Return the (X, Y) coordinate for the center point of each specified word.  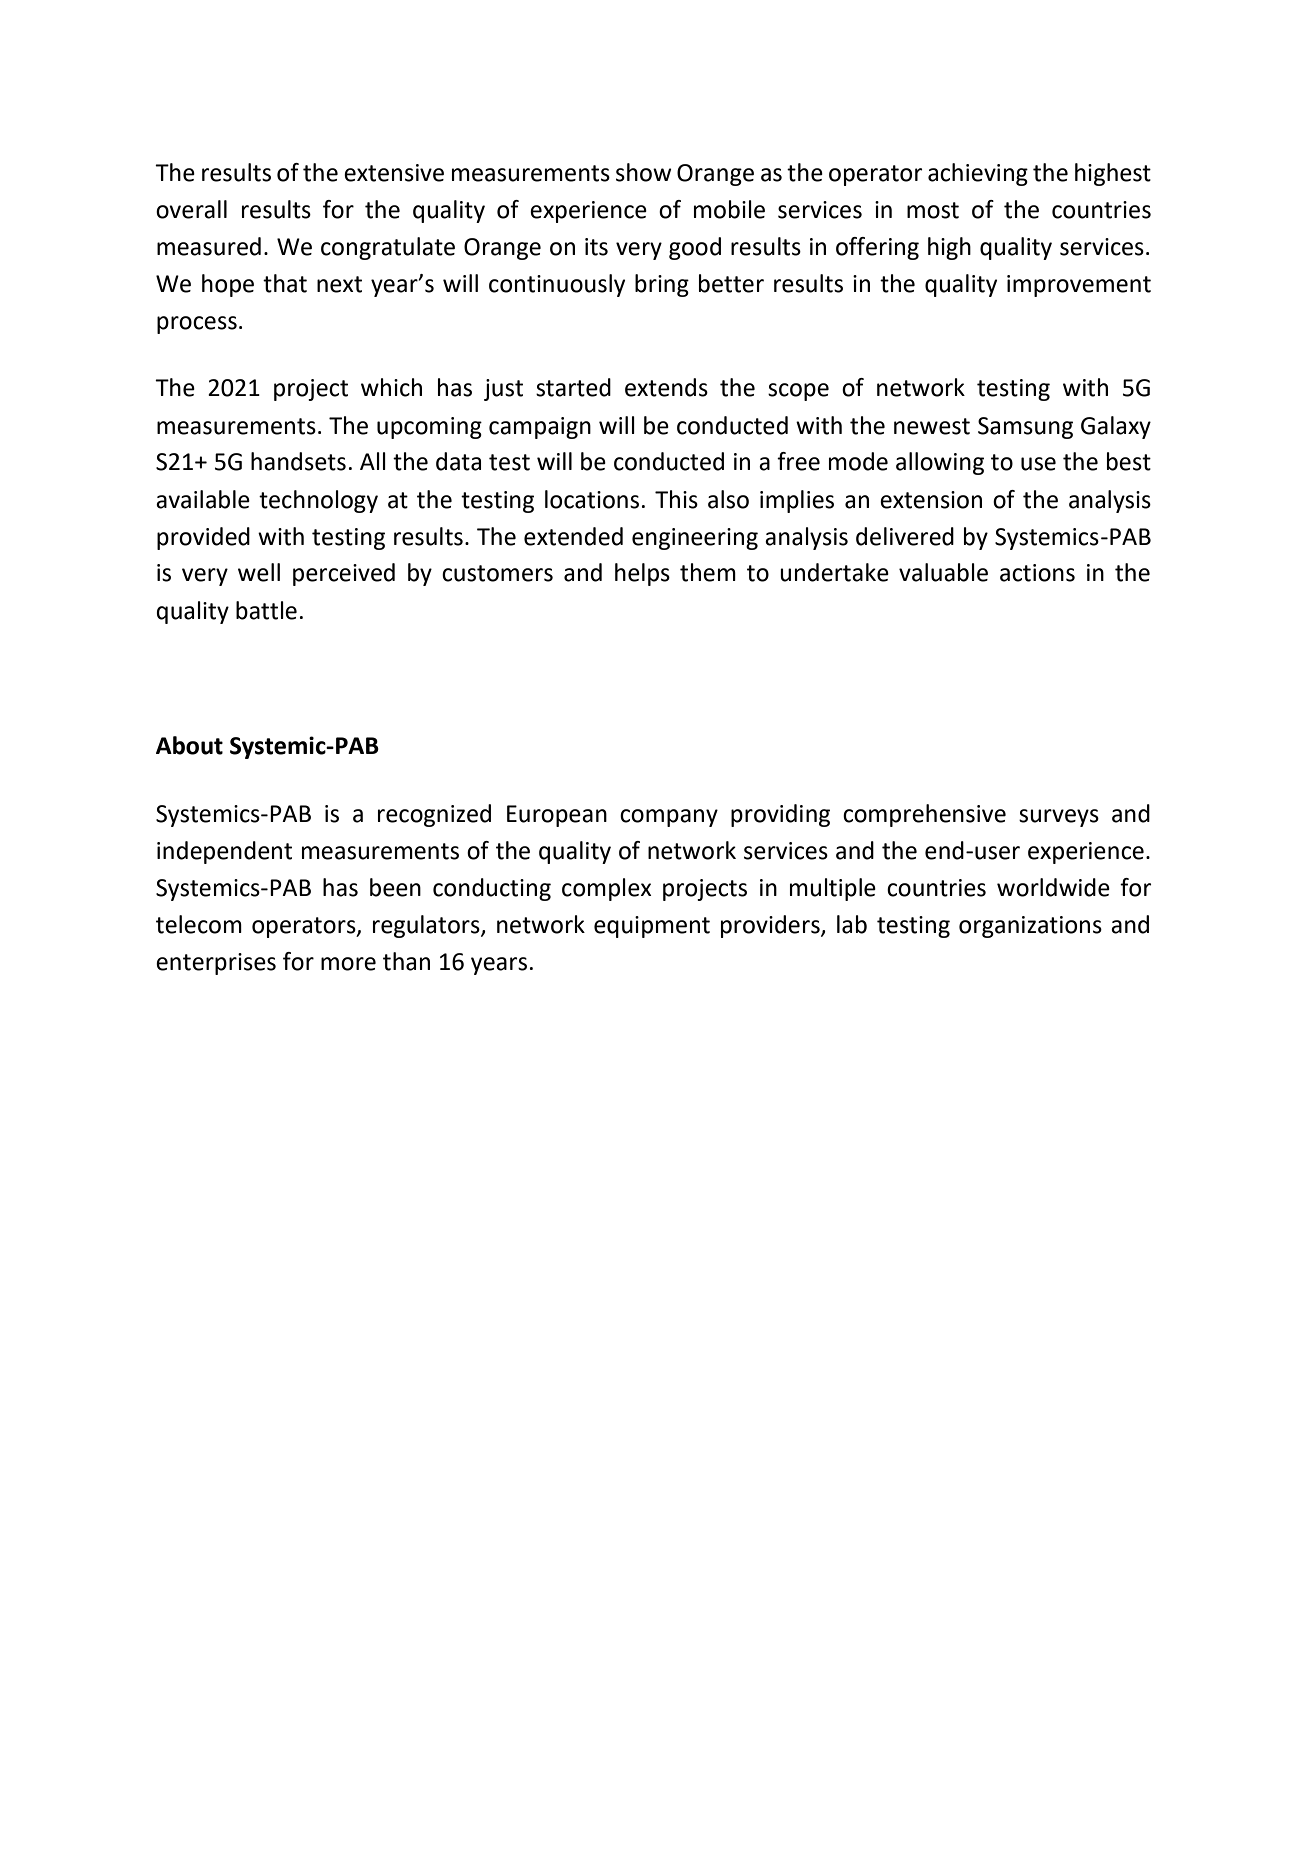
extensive (394, 173)
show (643, 172)
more (348, 964)
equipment (652, 927)
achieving (978, 174)
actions (1037, 573)
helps (642, 574)
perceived (344, 574)
